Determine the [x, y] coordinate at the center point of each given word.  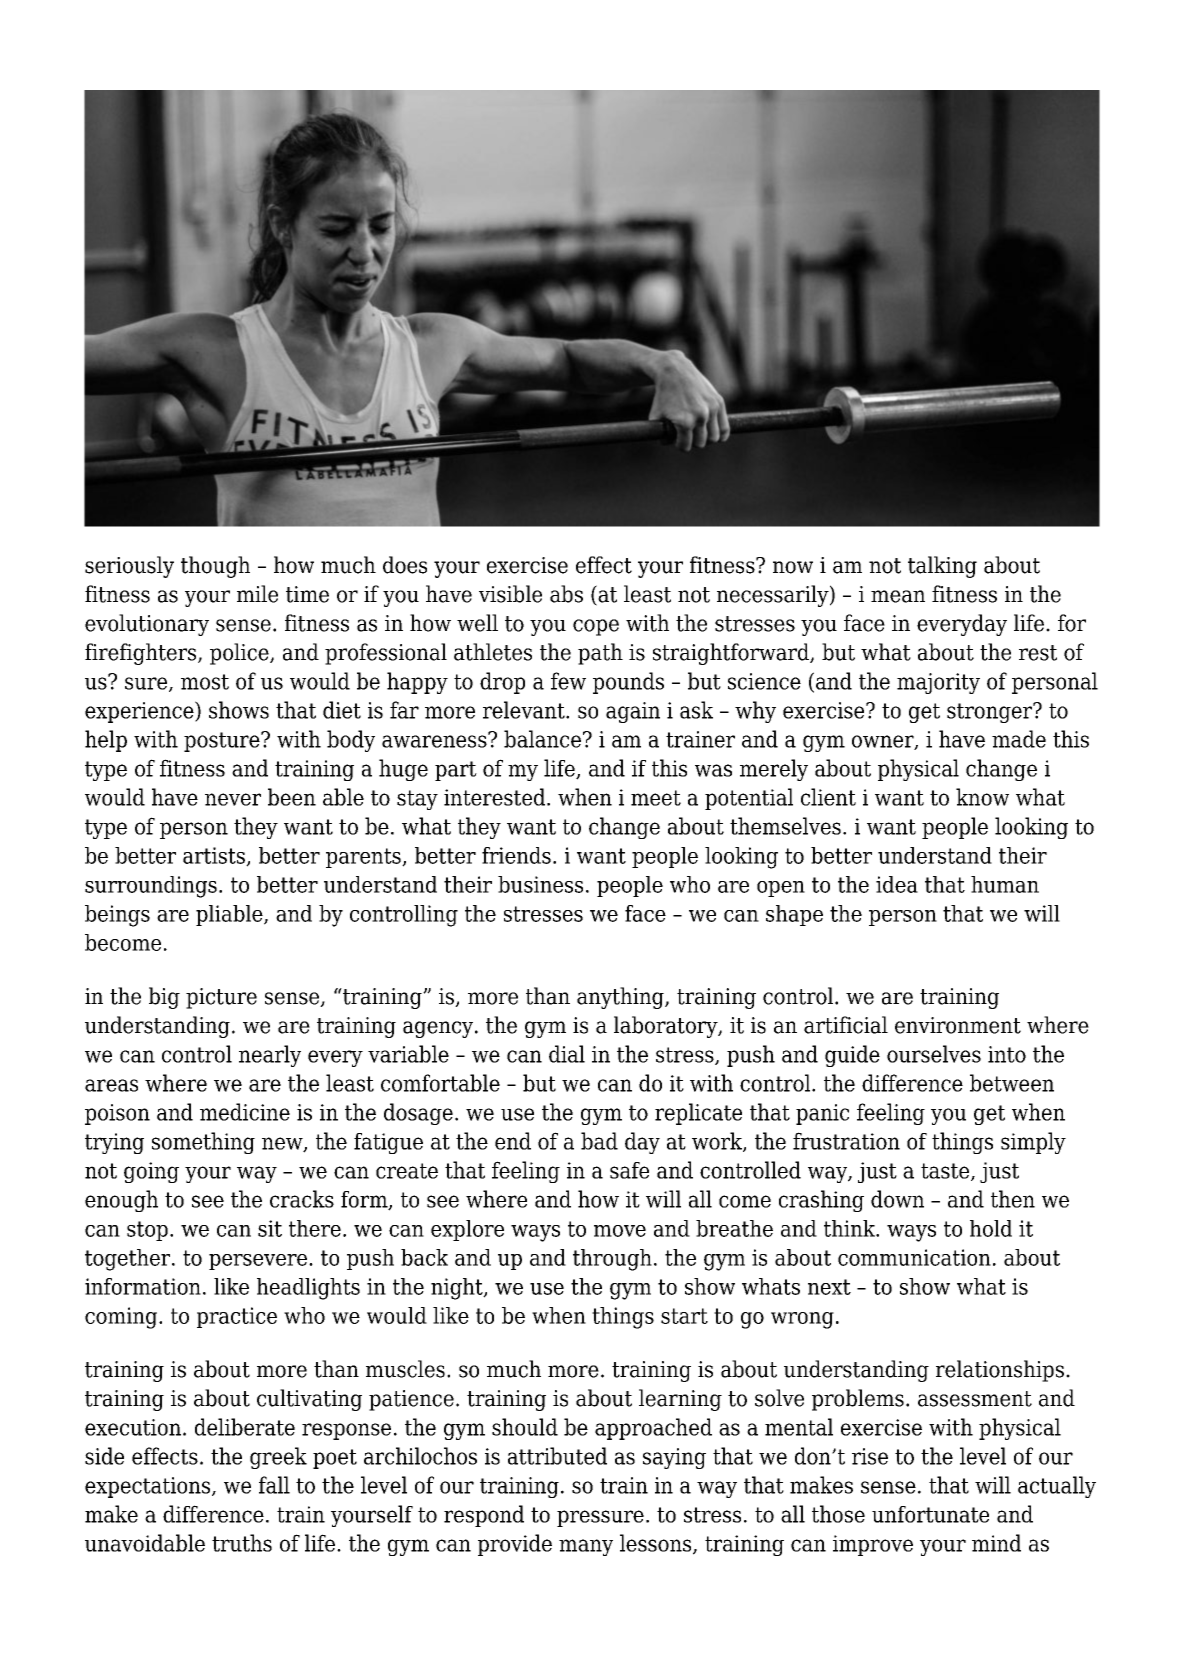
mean [898, 596]
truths [242, 1543]
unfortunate [930, 1514]
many [586, 1547]
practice [237, 1317]
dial [567, 1054]
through [612, 1260]
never [233, 799]
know [982, 797]
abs [566, 594]
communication [914, 1257]
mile [257, 594]
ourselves [934, 1054]
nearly [270, 1056]
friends [516, 855]
